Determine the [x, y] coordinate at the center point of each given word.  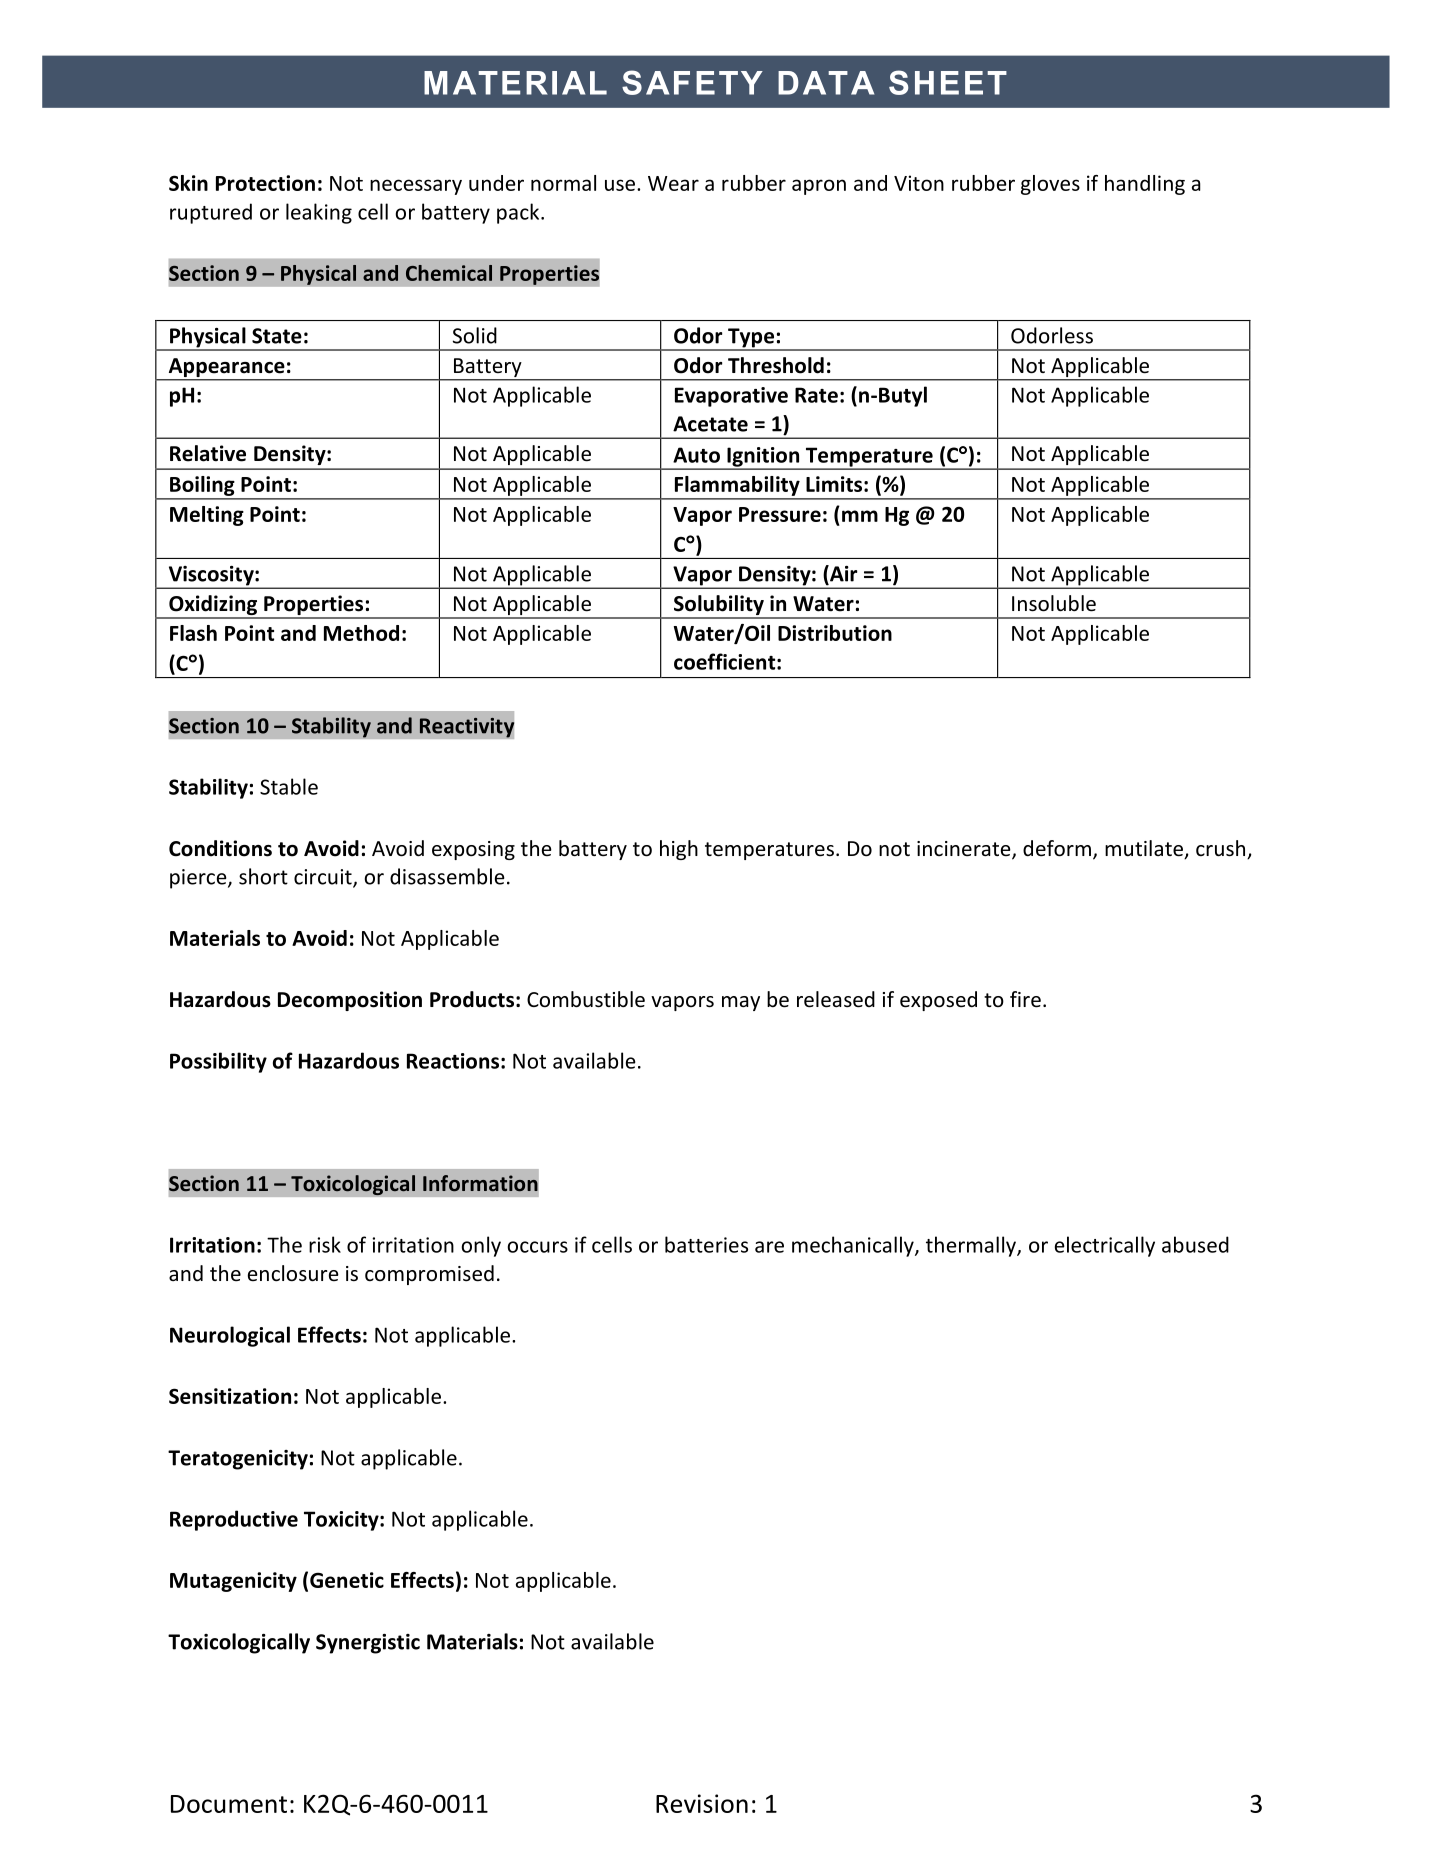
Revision [702, 1803]
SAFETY [692, 82]
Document [229, 1804]
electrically [1105, 1246]
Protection [265, 183]
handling [1145, 185]
